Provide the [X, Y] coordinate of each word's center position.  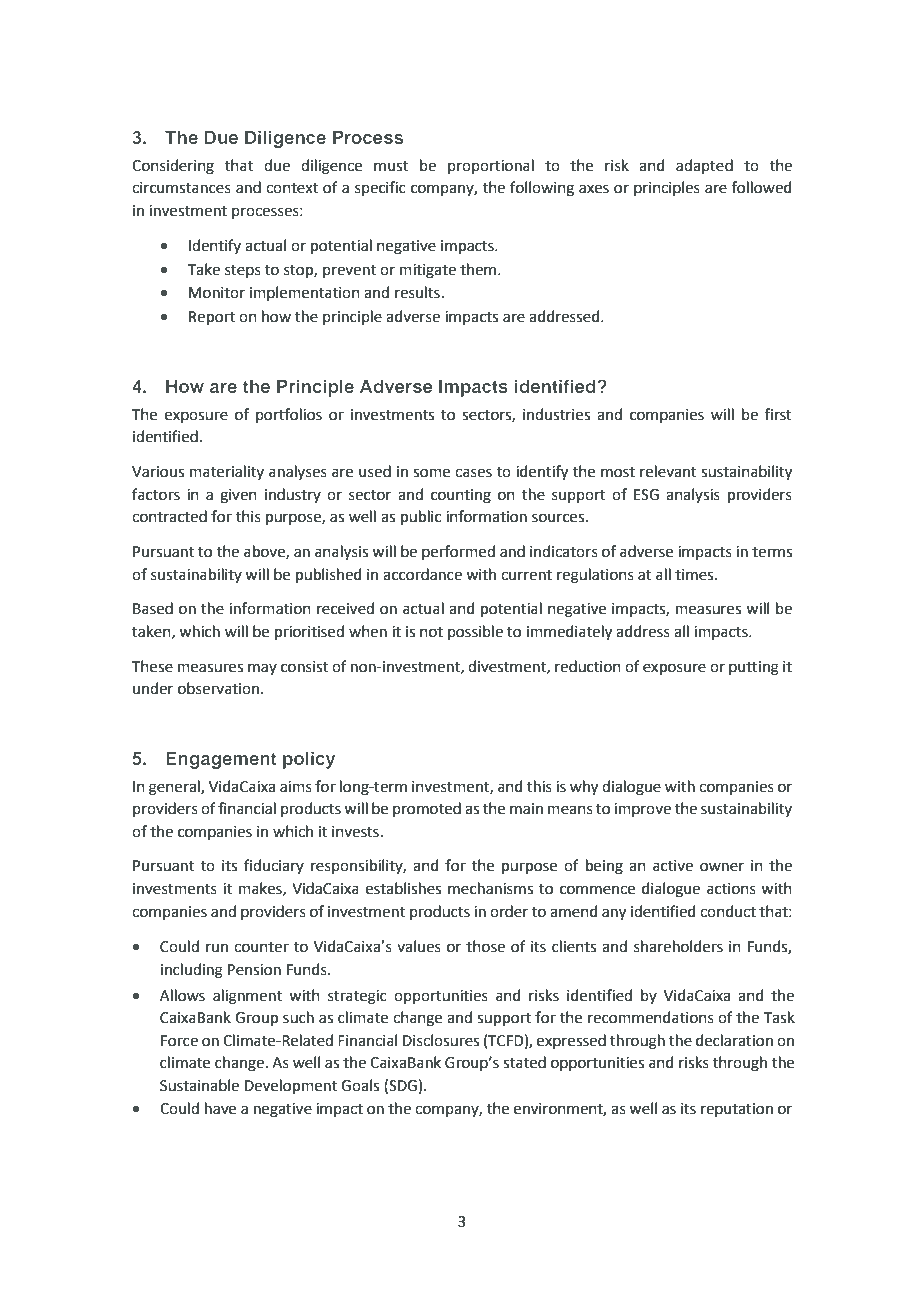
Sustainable [199, 1085]
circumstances [181, 188]
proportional [491, 166]
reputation [737, 1110]
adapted [704, 166]
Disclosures [441, 1040]
